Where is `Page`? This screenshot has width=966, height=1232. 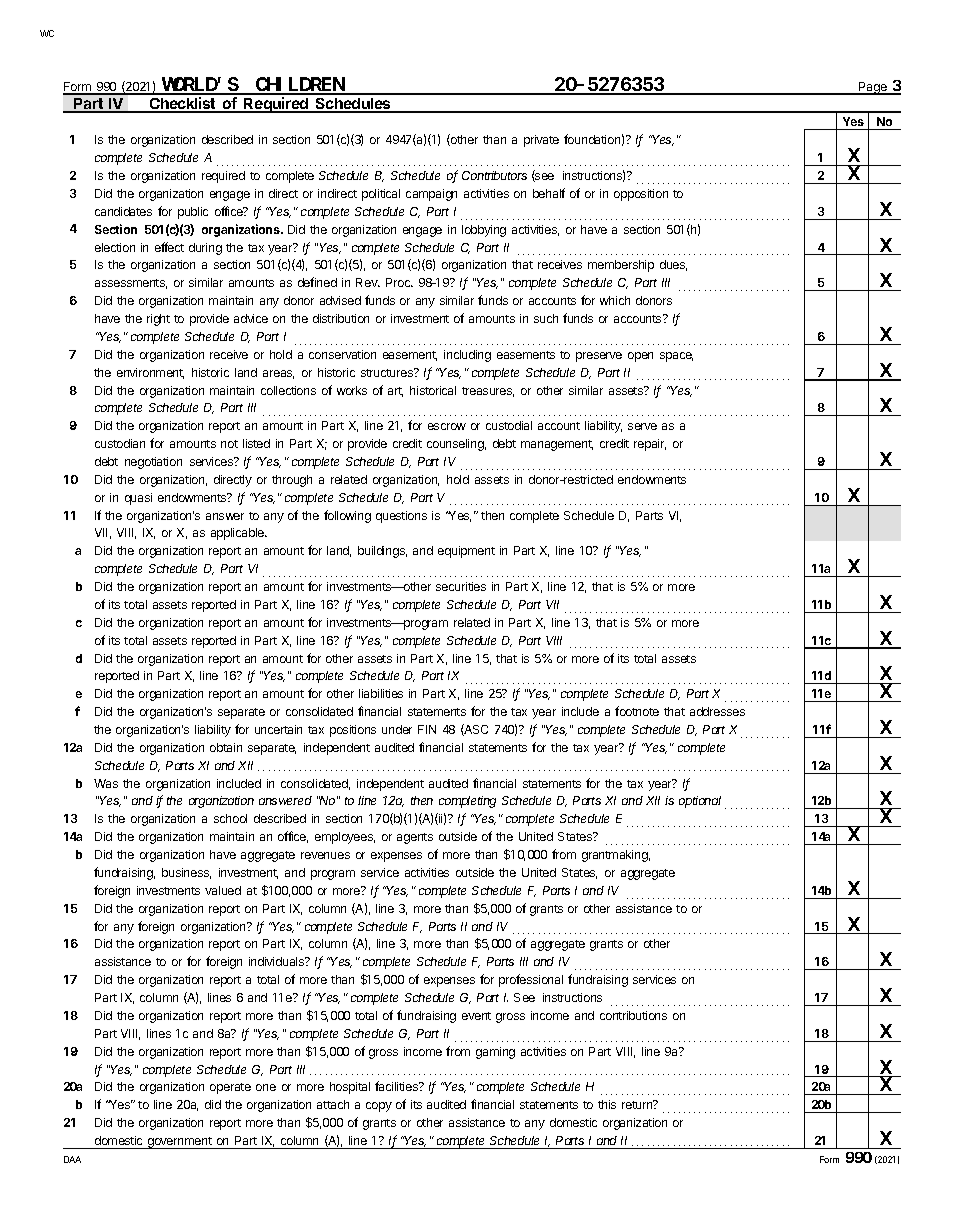 Page is located at coordinates (873, 88).
